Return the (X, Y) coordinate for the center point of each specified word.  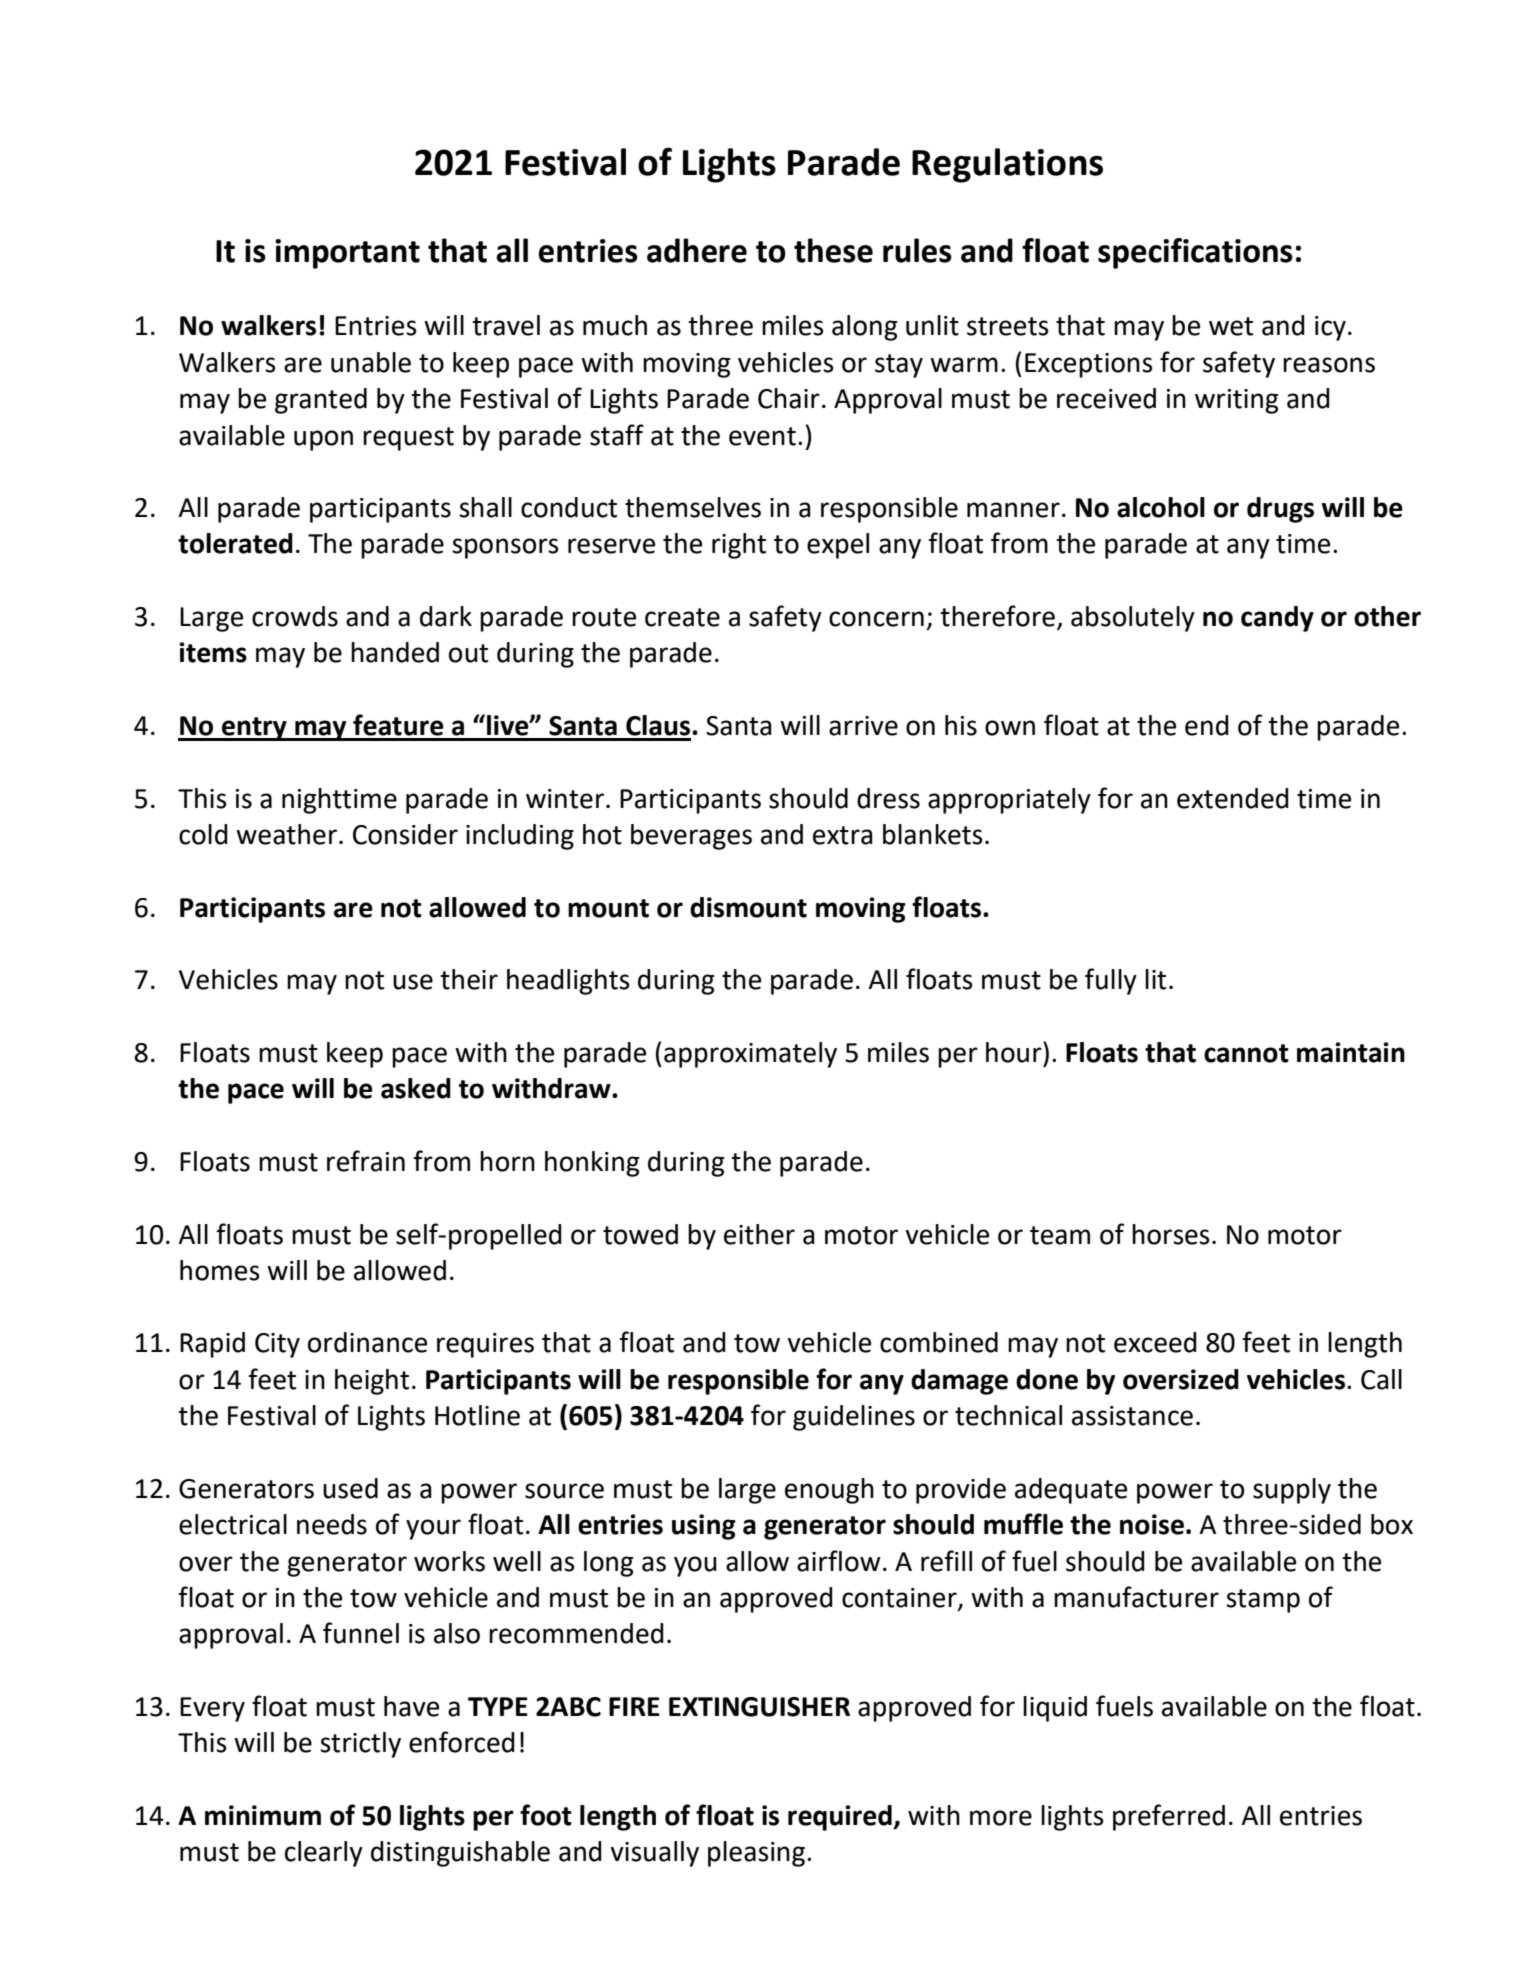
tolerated (235, 543)
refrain (366, 1161)
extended (1233, 798)
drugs (1280, 510)
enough (829, 1491)
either (759, 1234)
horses (1171, 1234)
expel (838, 546)
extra (843, 835)
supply (1292, 1491)
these (833, 250)
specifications (1195, 253)
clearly (324, 1854)
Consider (405, 834)
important (347, 254)
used (350, 1488)
